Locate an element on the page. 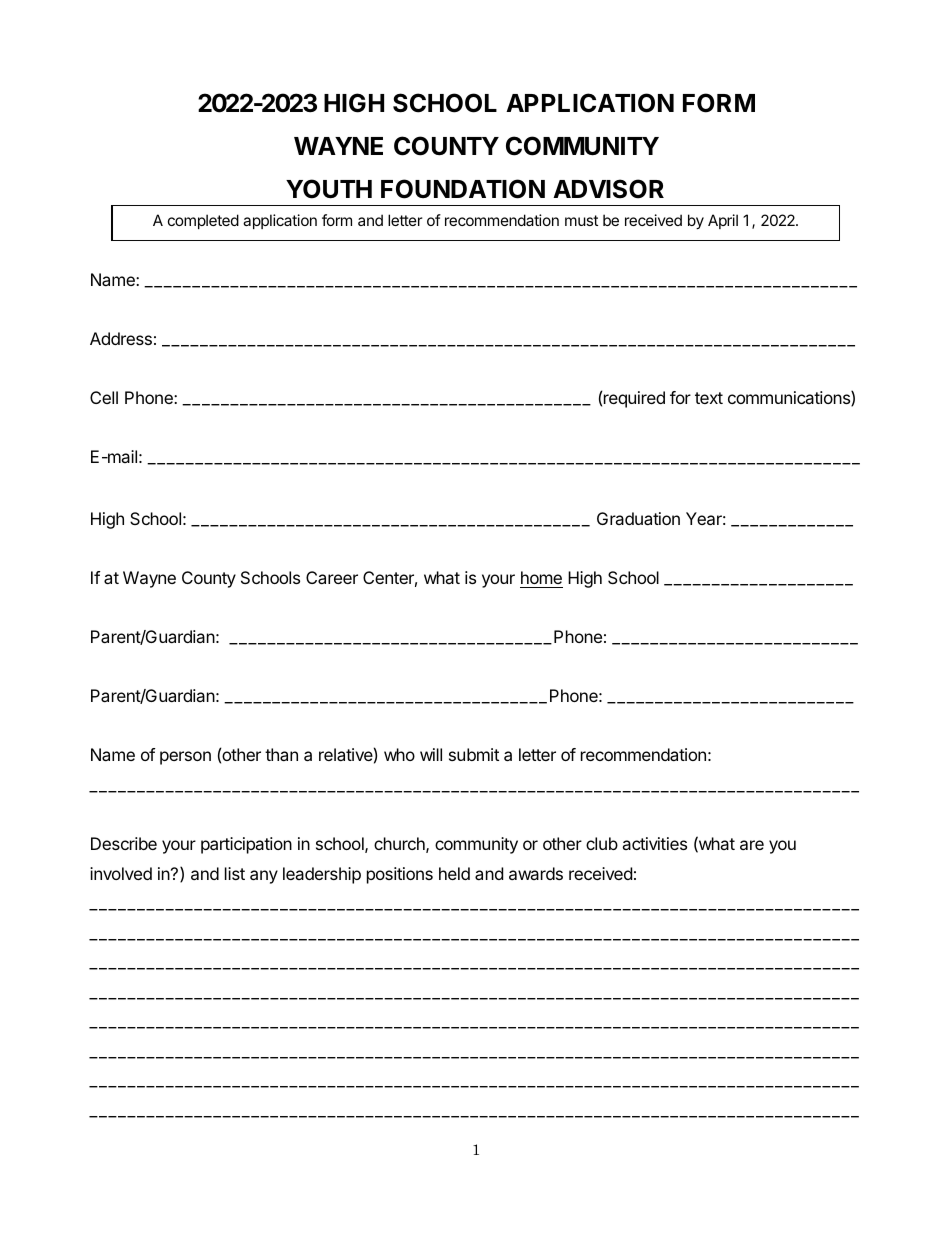 Image resolution: width=952 pixels, height=1233 pixels. Career is located at coordinates (332, 577).
